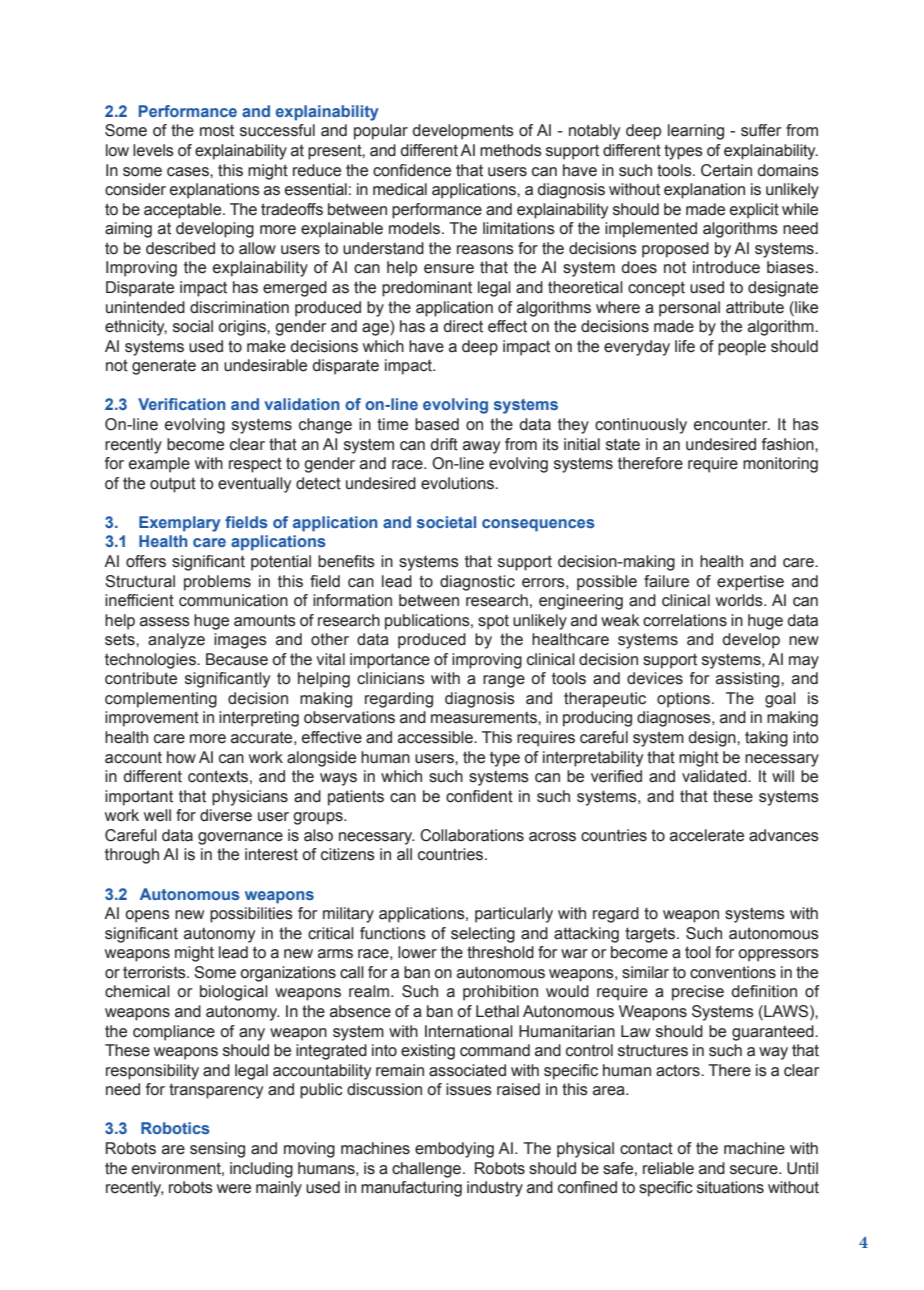 Image resolution: width=924 pixels, height=1290 pixels. What do you see at coordinates (189, 172) in the screenshot?
I see `cases` at bounding box center [189, 172].
